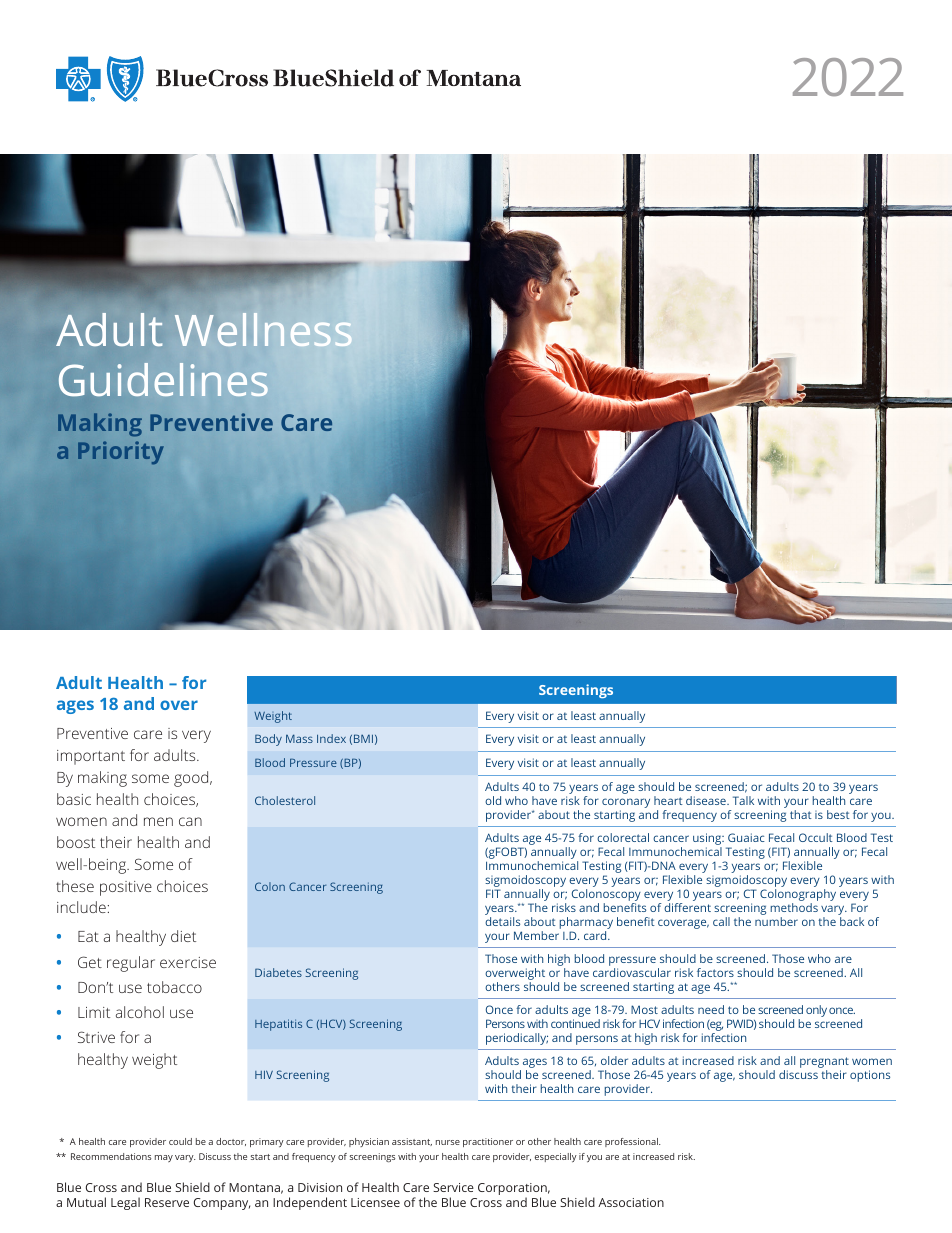 Image resolution: width=952 pixels, height=1233 pixels. What do you see at coordinates (163, 379) in the screenshot?
I see `Guidelines` at bounding box center [163, 379].
